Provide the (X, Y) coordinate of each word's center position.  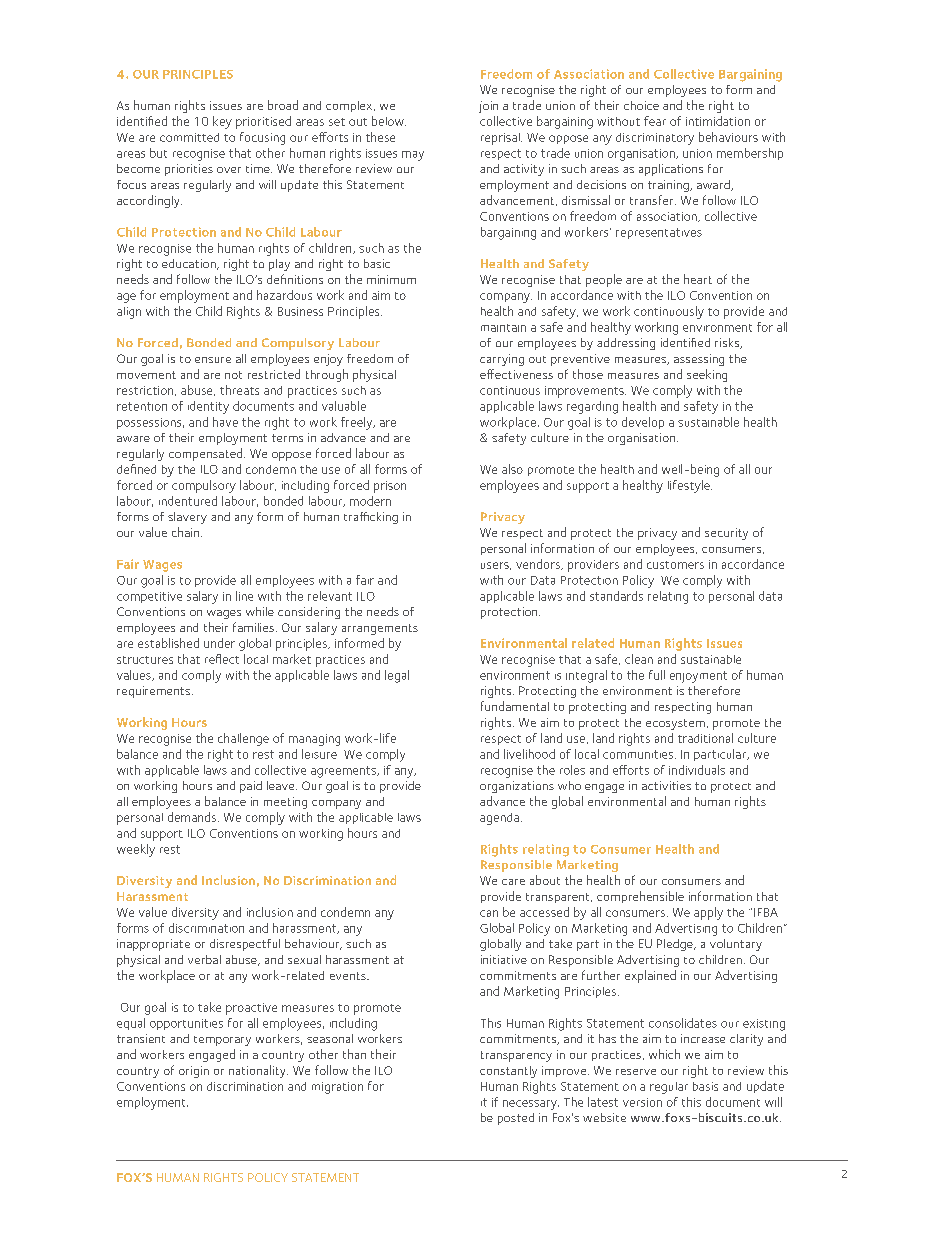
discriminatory (655, 139)
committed (189, 137)
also (512, 469)
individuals (697, 770)
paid (251, 787)
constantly (508, 1072)
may (413, 156)
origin (194, 1072)
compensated (207, 454)
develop (643, 423)
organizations (517, 787)
